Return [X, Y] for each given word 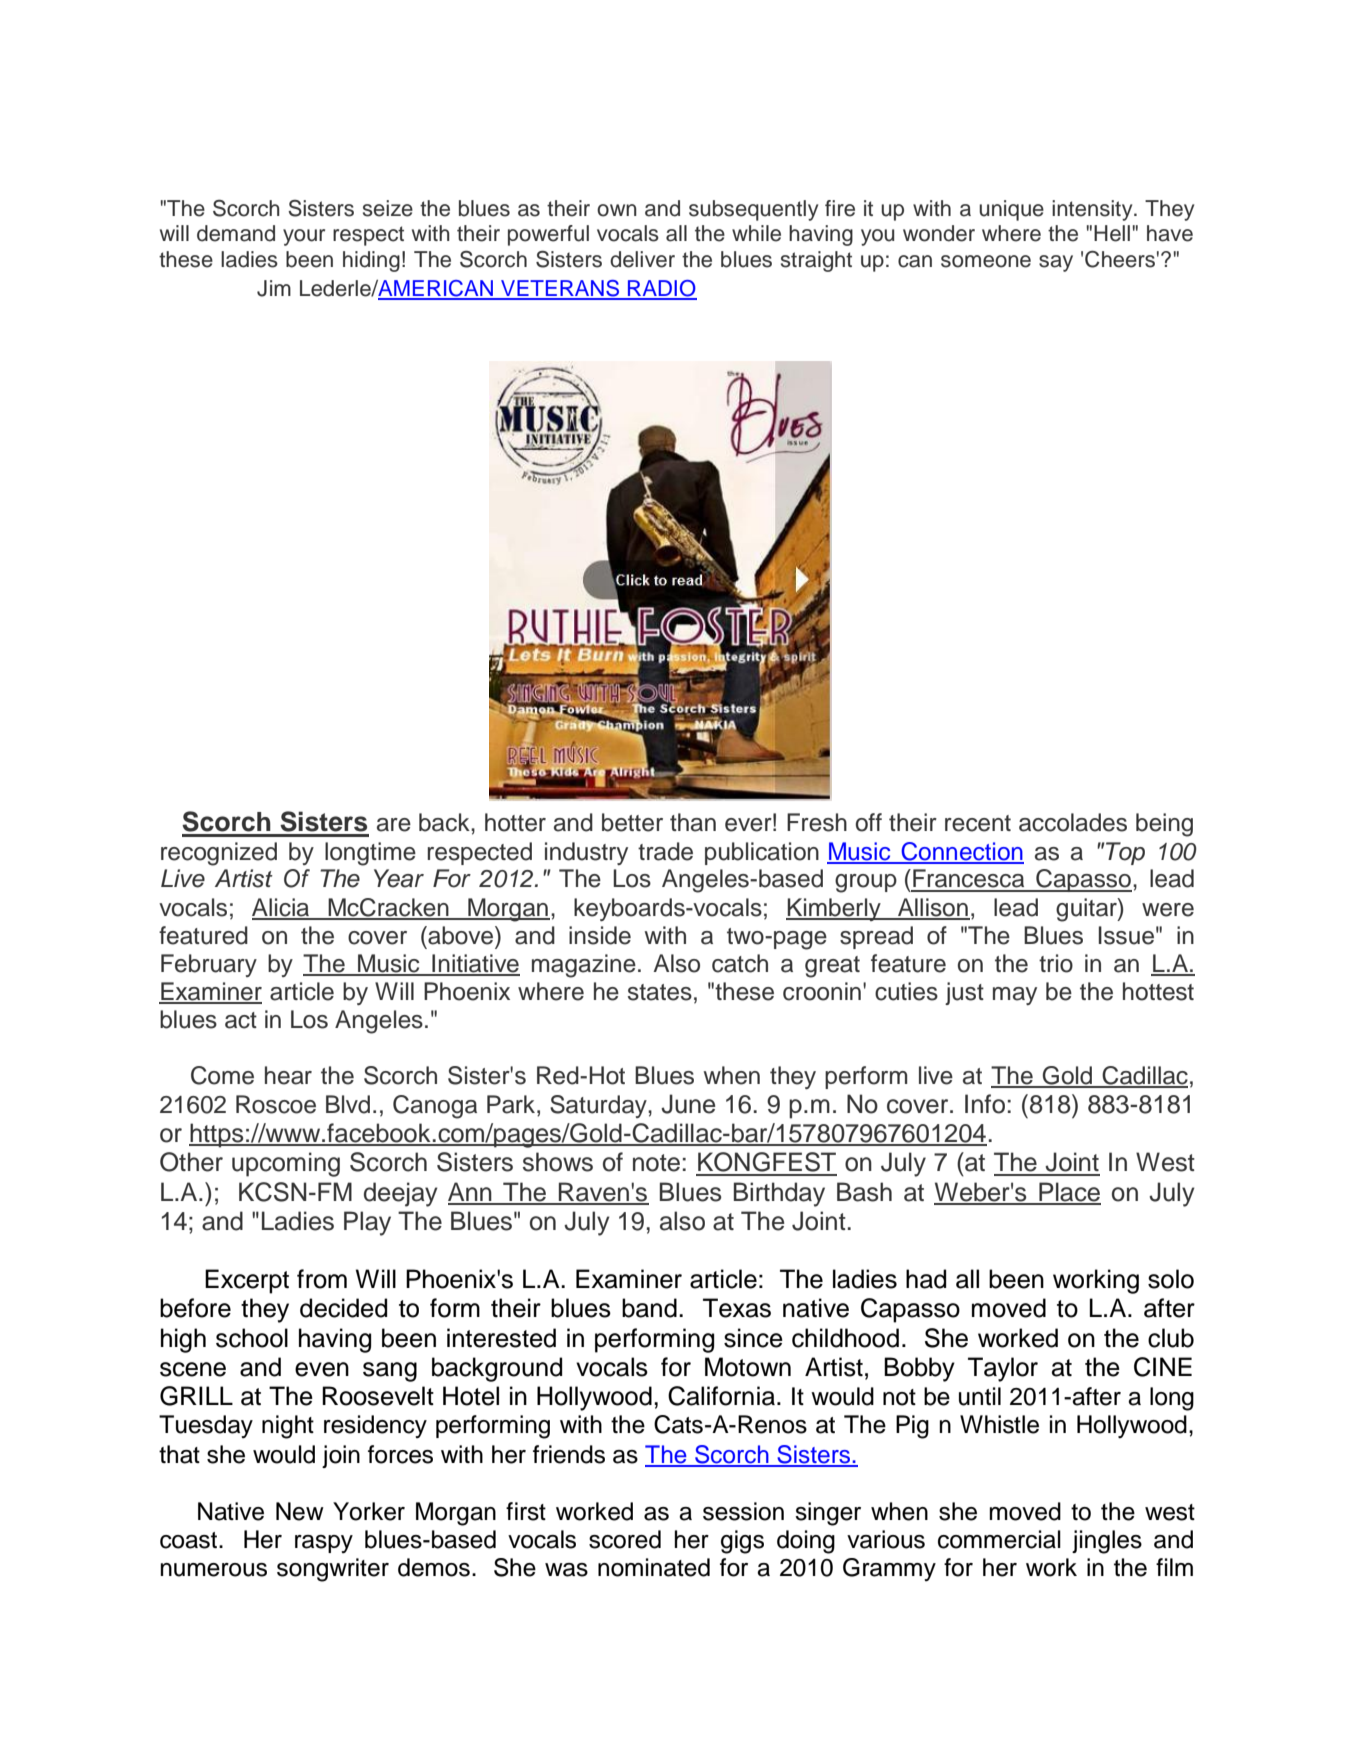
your [304, 237]
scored [625, 1539]
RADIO [661, 289]
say [1056, 263]
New [300, 1511]
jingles [1107, 1542]
